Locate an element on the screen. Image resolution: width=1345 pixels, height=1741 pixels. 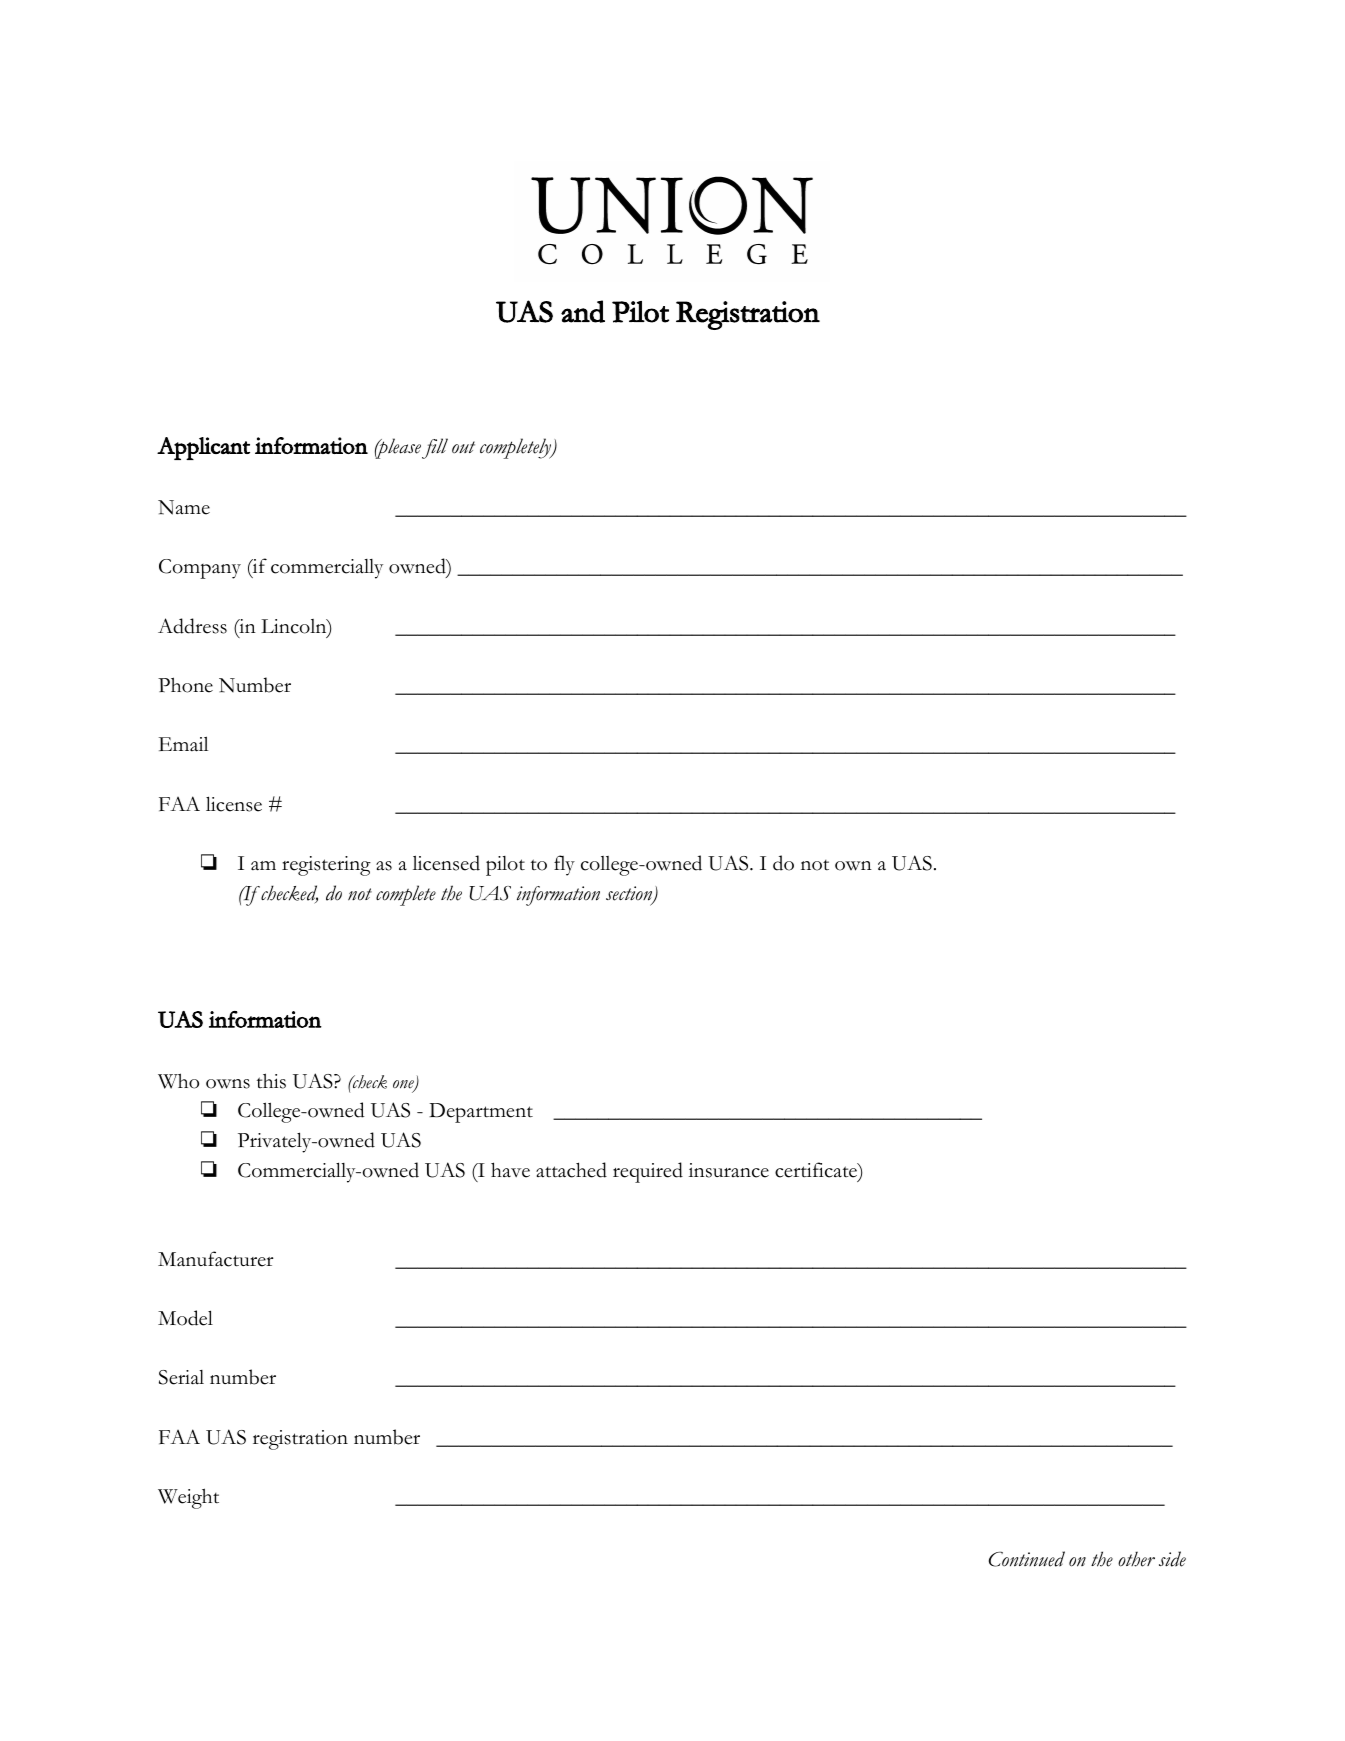
fly is located at coordinates (564, 865).
